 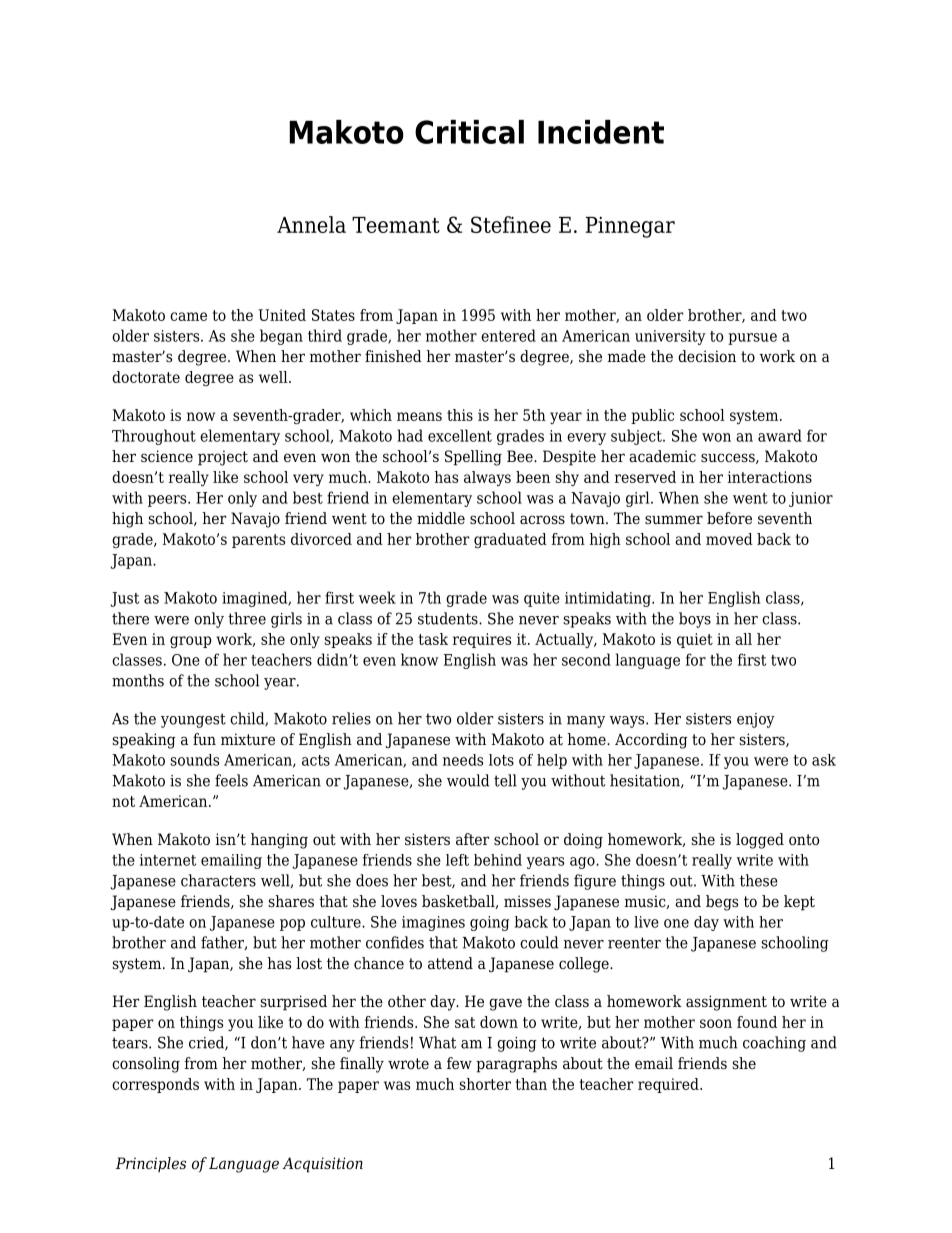 I want to click on quiet, so click(x=695, y=640).
